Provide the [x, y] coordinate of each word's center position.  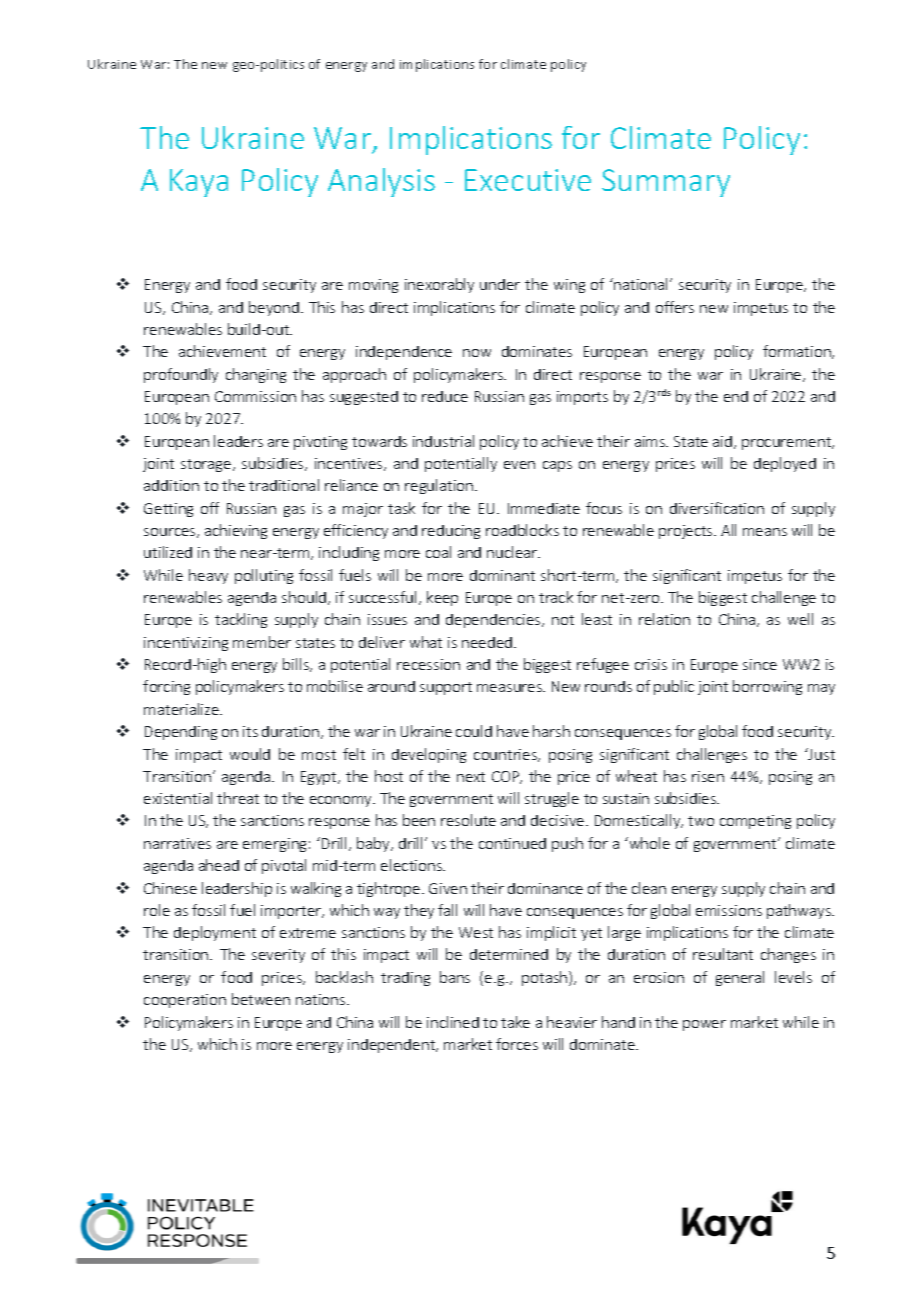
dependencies [494, 621]
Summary [666, 183]
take [515, 1022]
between [261, 999]
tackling [241, 620]
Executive [528, 180]
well [800, 619]
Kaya [199, 183]
